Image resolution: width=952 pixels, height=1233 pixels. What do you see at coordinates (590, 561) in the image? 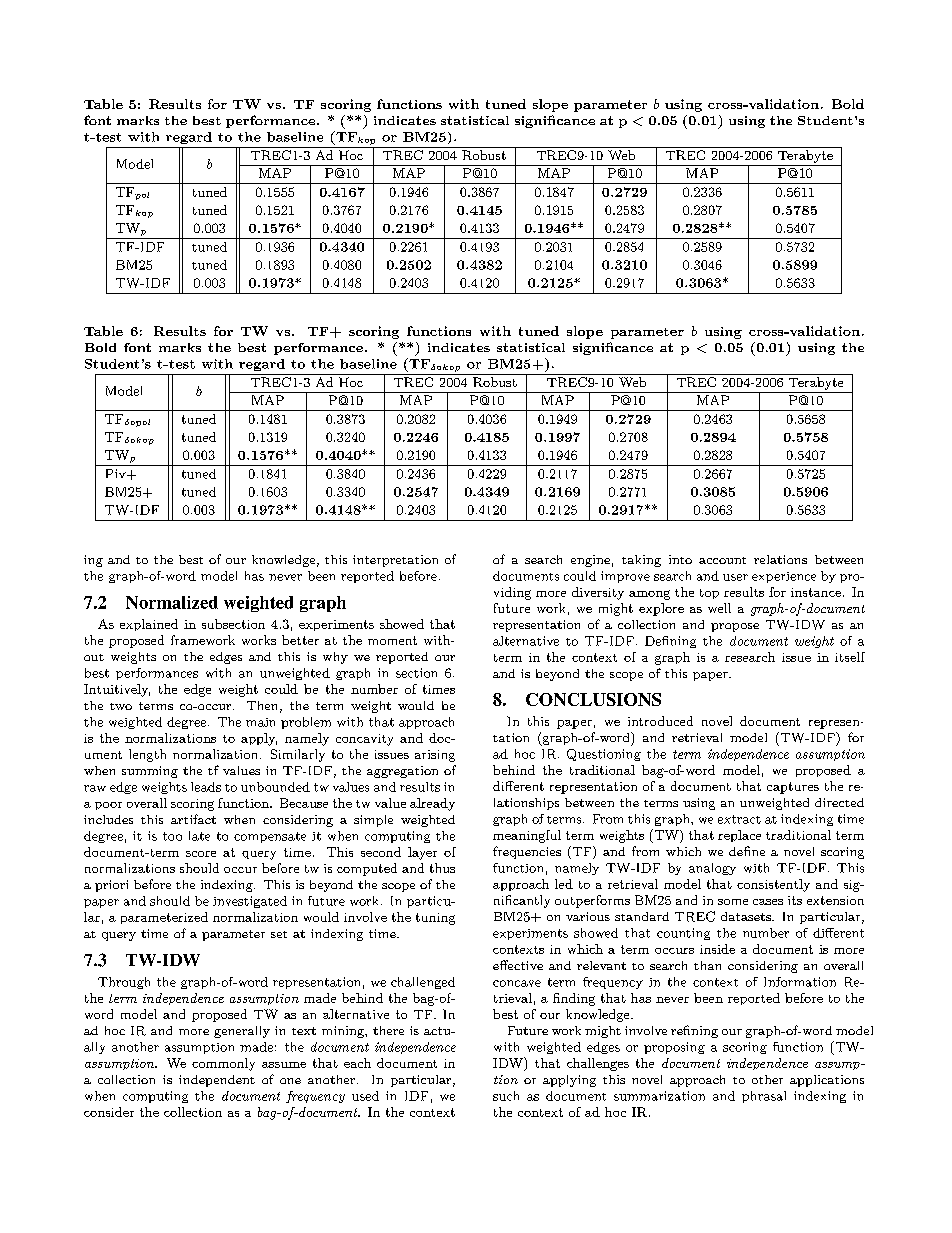
I see `engine` at bounding box center [590, 561].
